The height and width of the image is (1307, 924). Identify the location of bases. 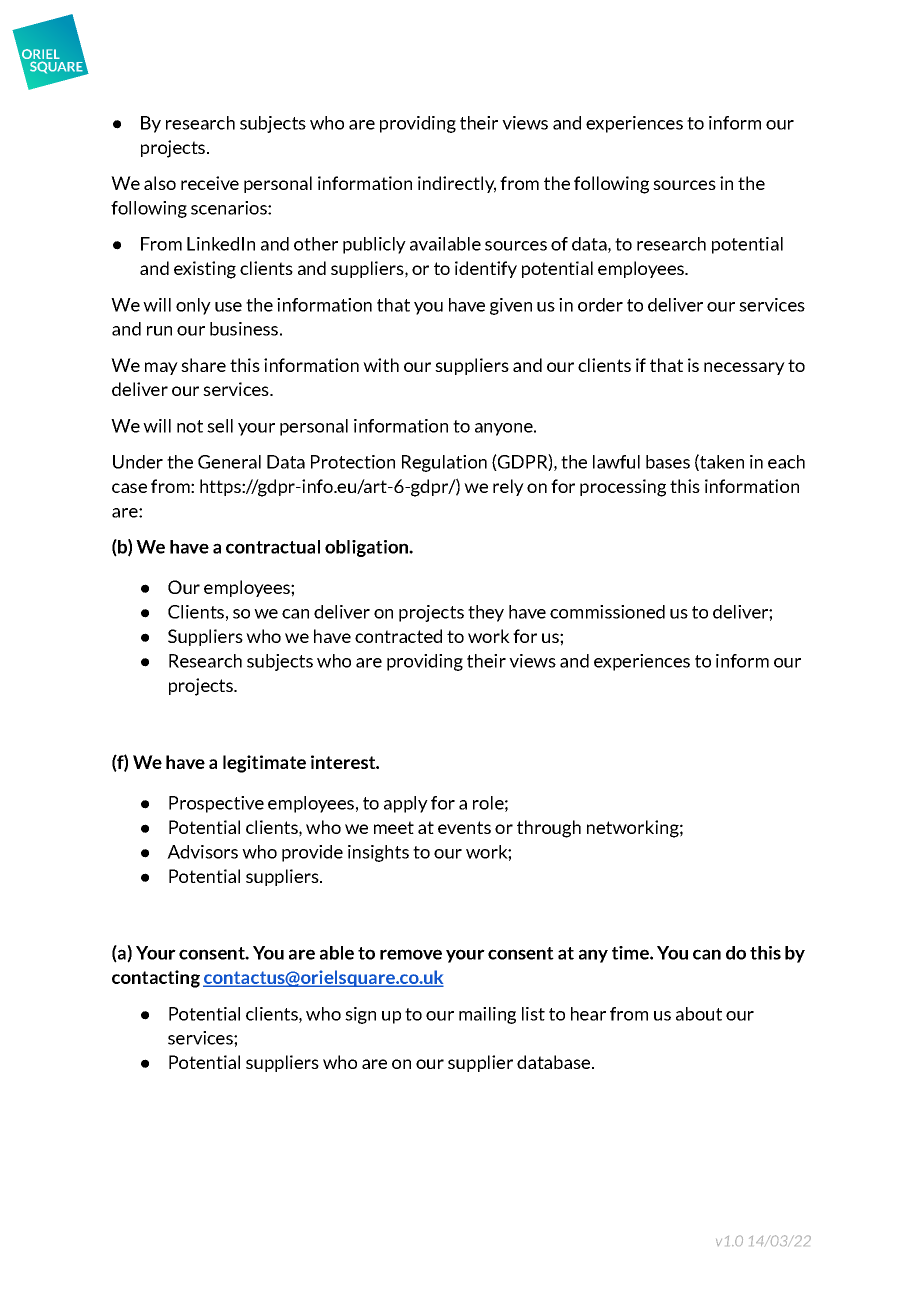
(668, 462).
